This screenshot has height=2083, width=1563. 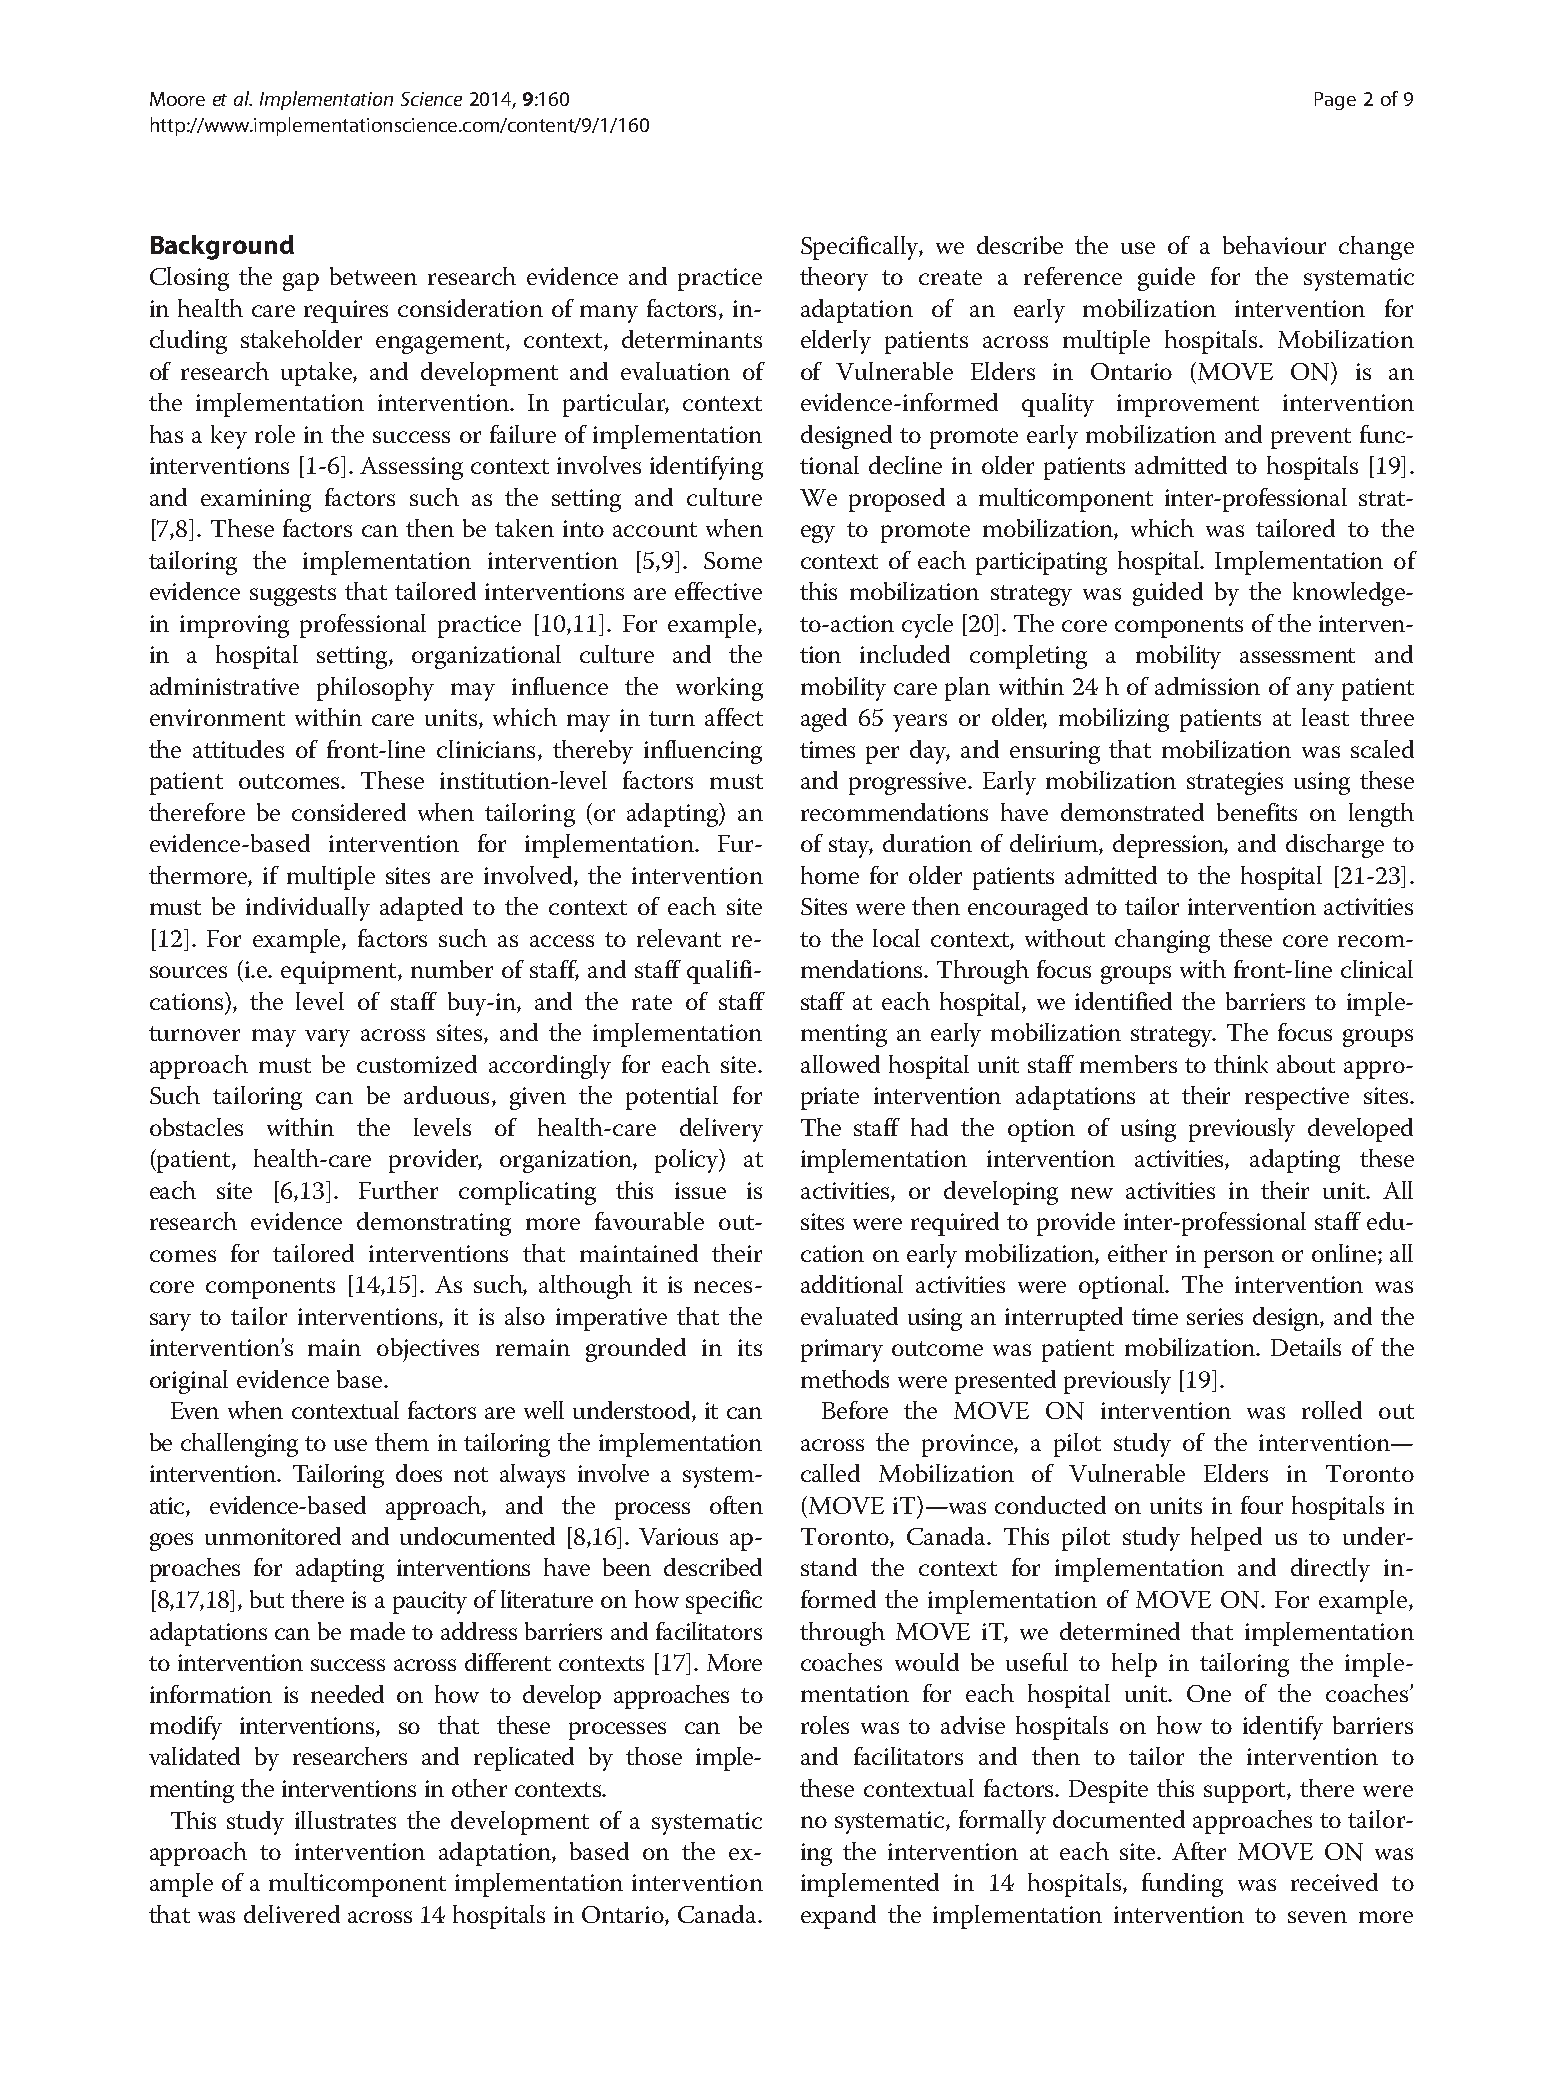 What do you see at coordinates (838, 1917) in the screenshot?
I see `expand` at bounding box center [838, 1917].
